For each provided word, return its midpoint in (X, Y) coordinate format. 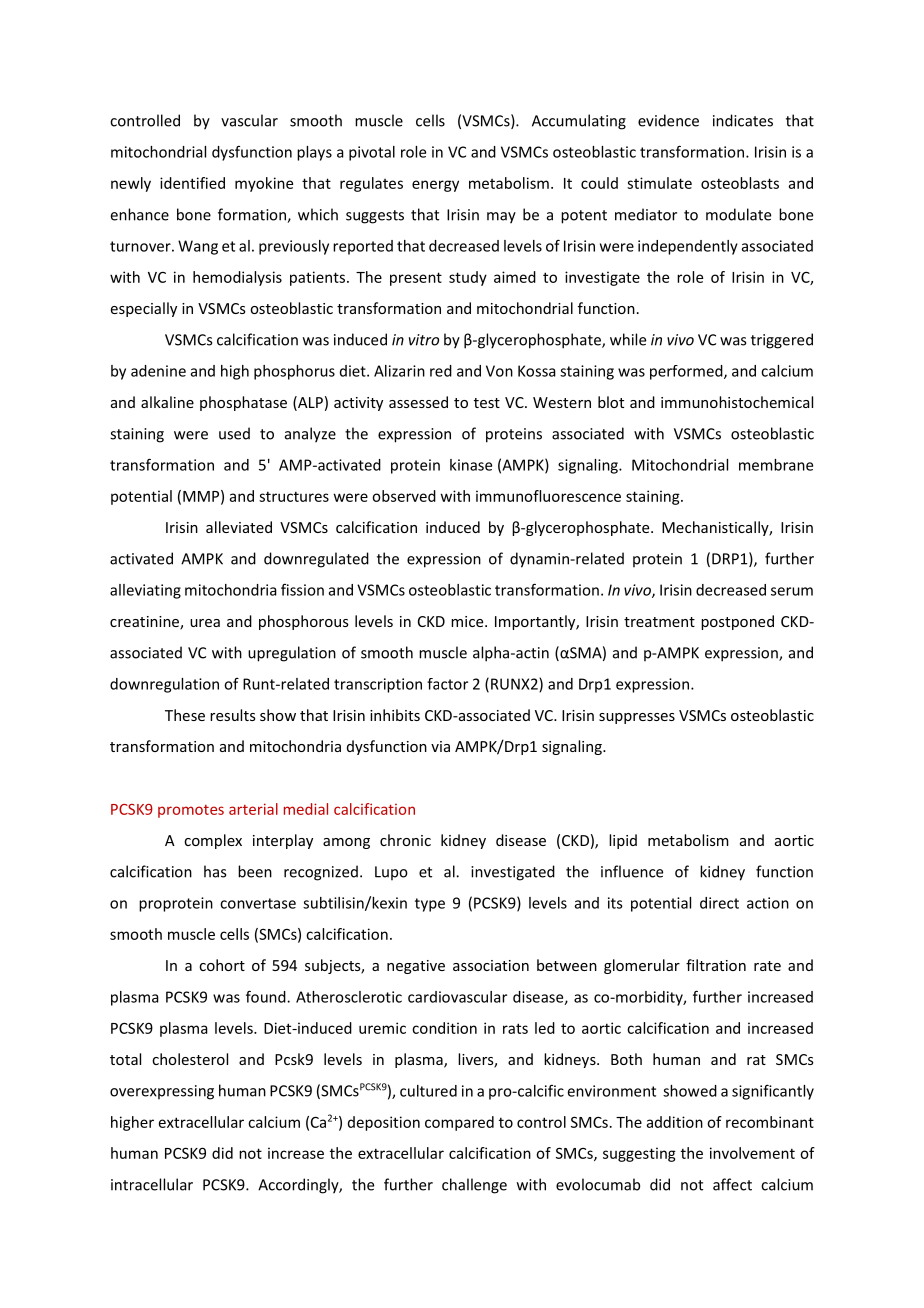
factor (447, 684)
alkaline (167, 402)
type (430, 905)
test (487, 403)
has (215, 871)
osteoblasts (740, 183)
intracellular (152, 1184)
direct (719, 903)
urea (205, 623)
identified (192, 183)
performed (687, 372)
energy (435, 186)
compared (459, 1123)
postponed (737, 622)
